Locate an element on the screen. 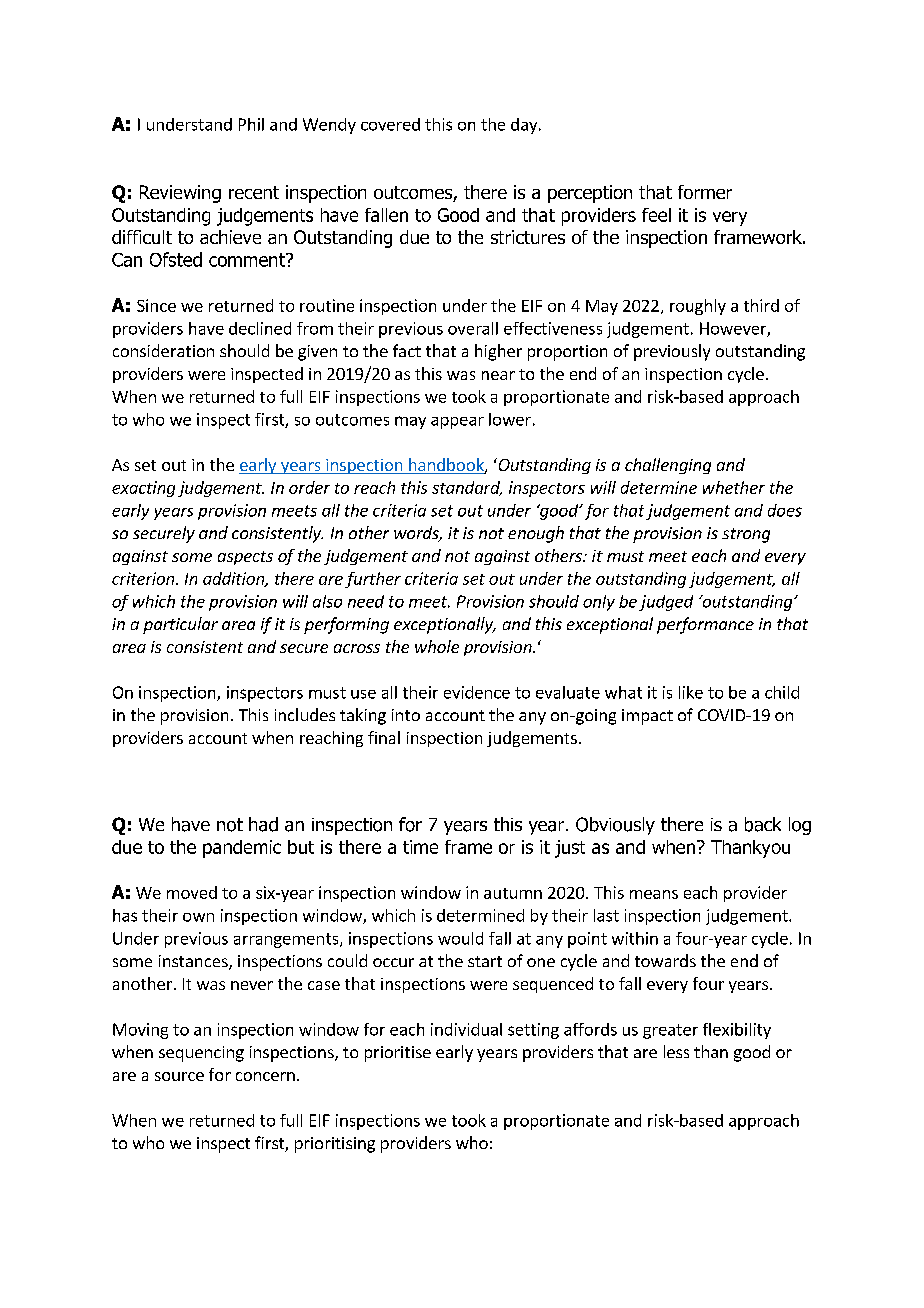  day is located at coordinates (525, 126).
